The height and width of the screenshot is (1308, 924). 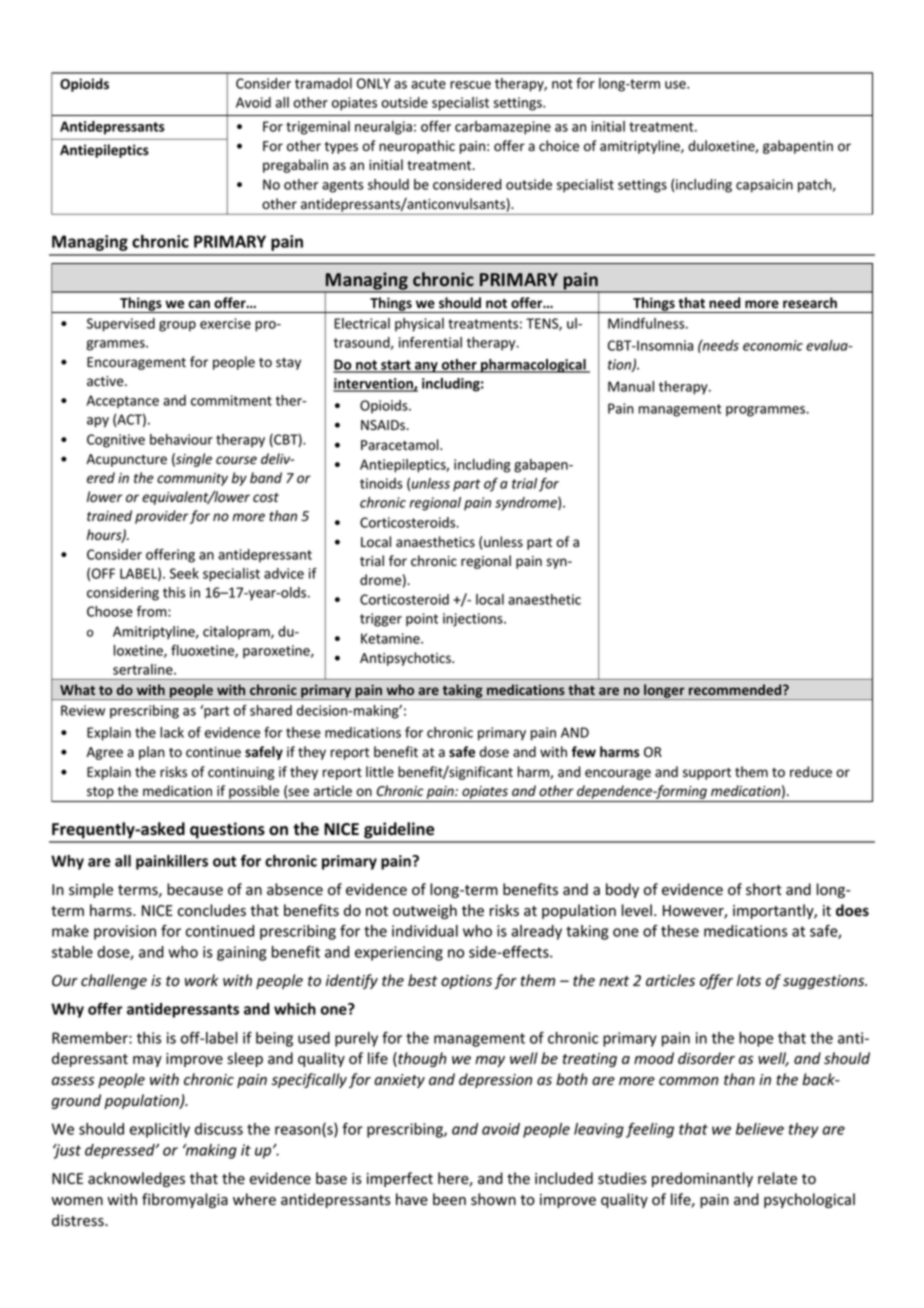 I want to click on pregabalin, so click(x=295, y=166).
